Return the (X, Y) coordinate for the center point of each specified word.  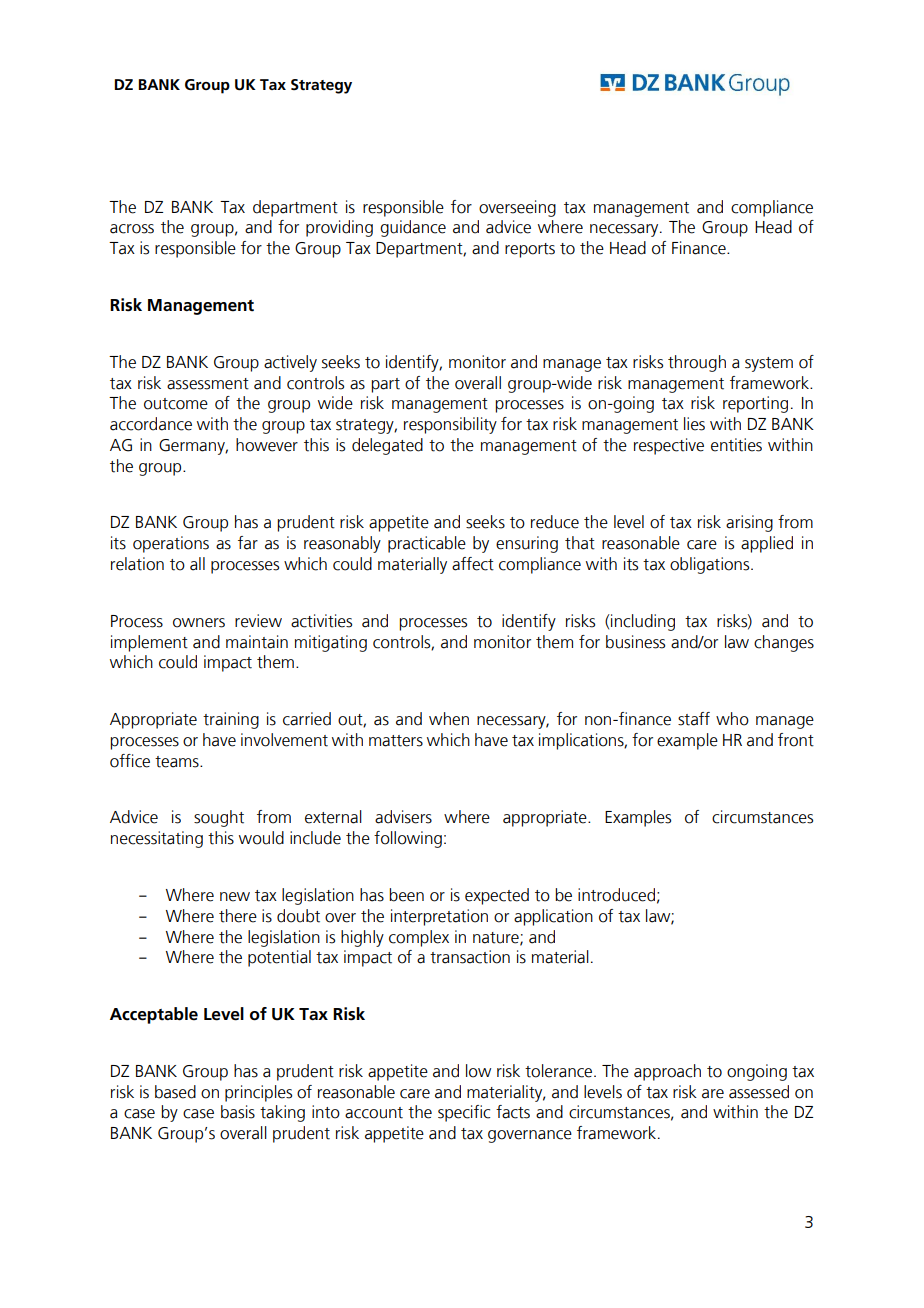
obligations (711, 565)
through (697, 363)
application (553, 917)
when (449, 719)
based (175, 1092)
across (132, 229)
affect (473, 564)
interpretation (439, 917)
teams (178, 762)
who (732, 719)
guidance (413, 228)
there (238, 916)
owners (199, 623)
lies (694, 424)
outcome (176, 404)
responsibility (450, 425)
